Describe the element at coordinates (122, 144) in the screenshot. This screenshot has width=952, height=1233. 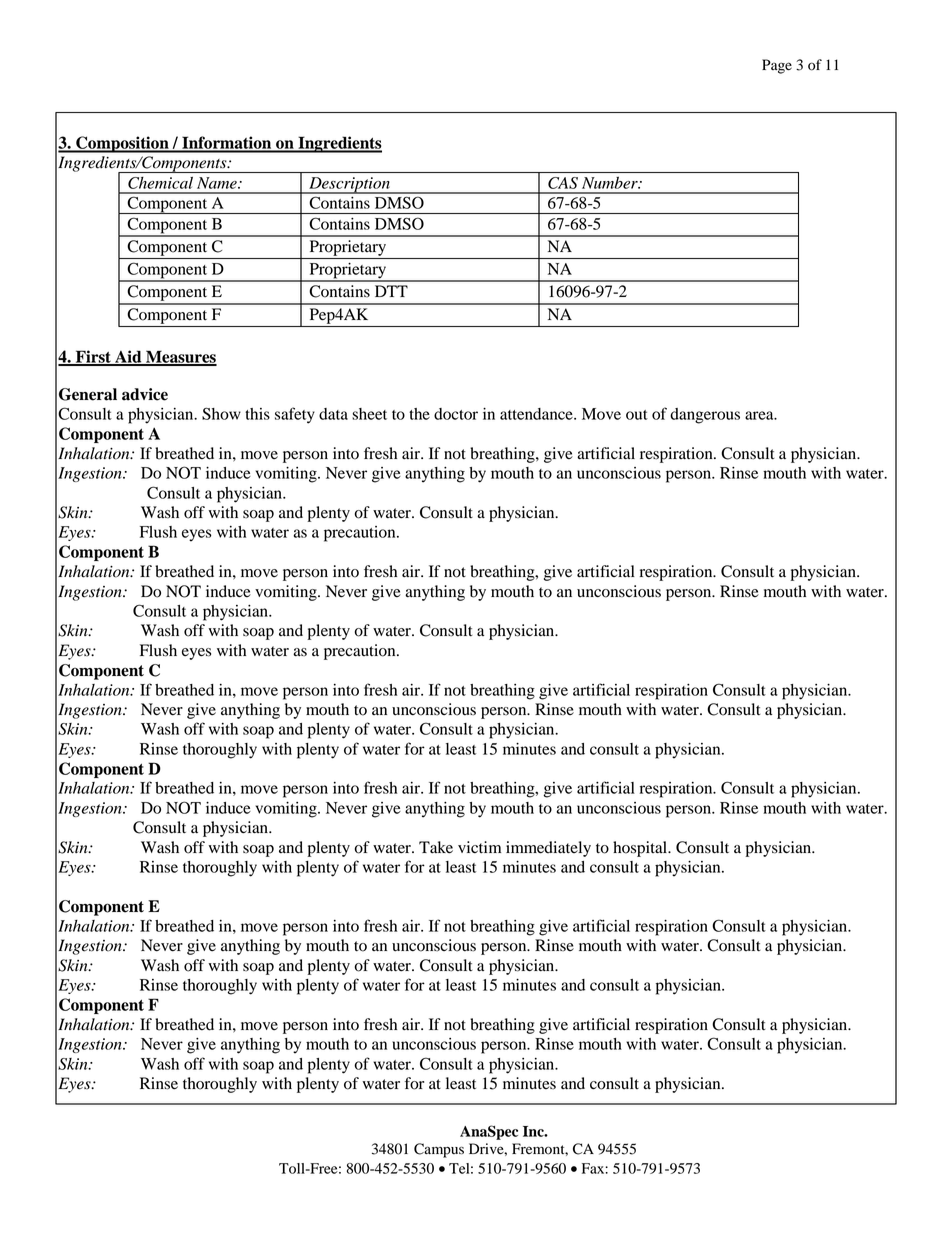
I see `Composition` at that location.
